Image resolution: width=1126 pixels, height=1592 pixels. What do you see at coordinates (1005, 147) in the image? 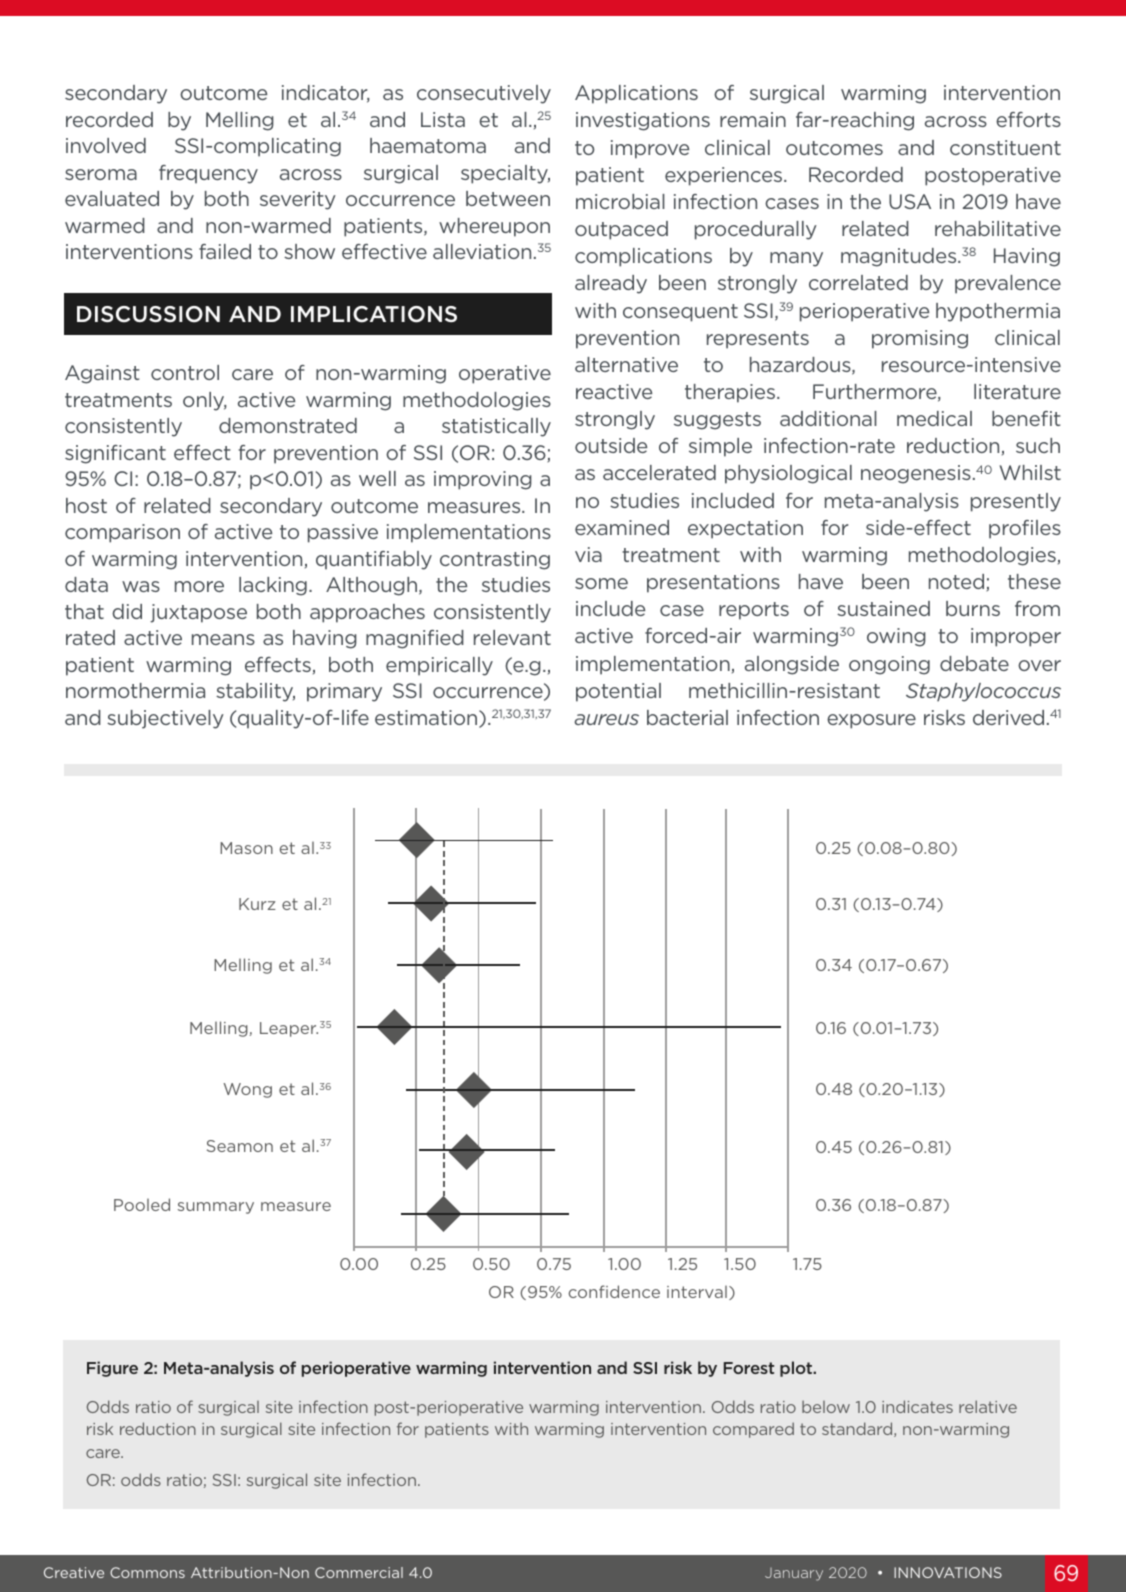
I see `constituent` at bounding box center [1005, 147].
